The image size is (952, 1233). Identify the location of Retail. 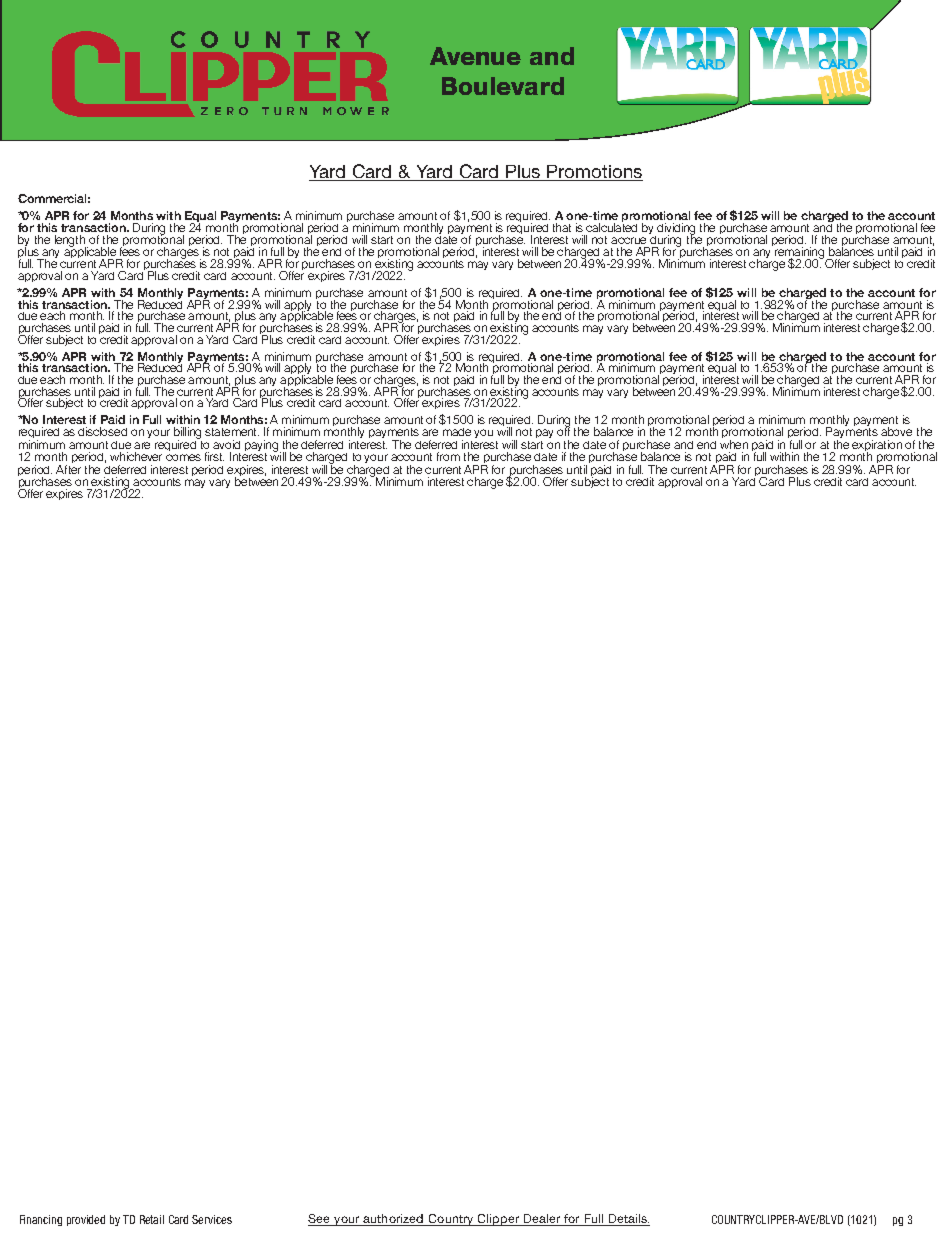
(152, 1219).
